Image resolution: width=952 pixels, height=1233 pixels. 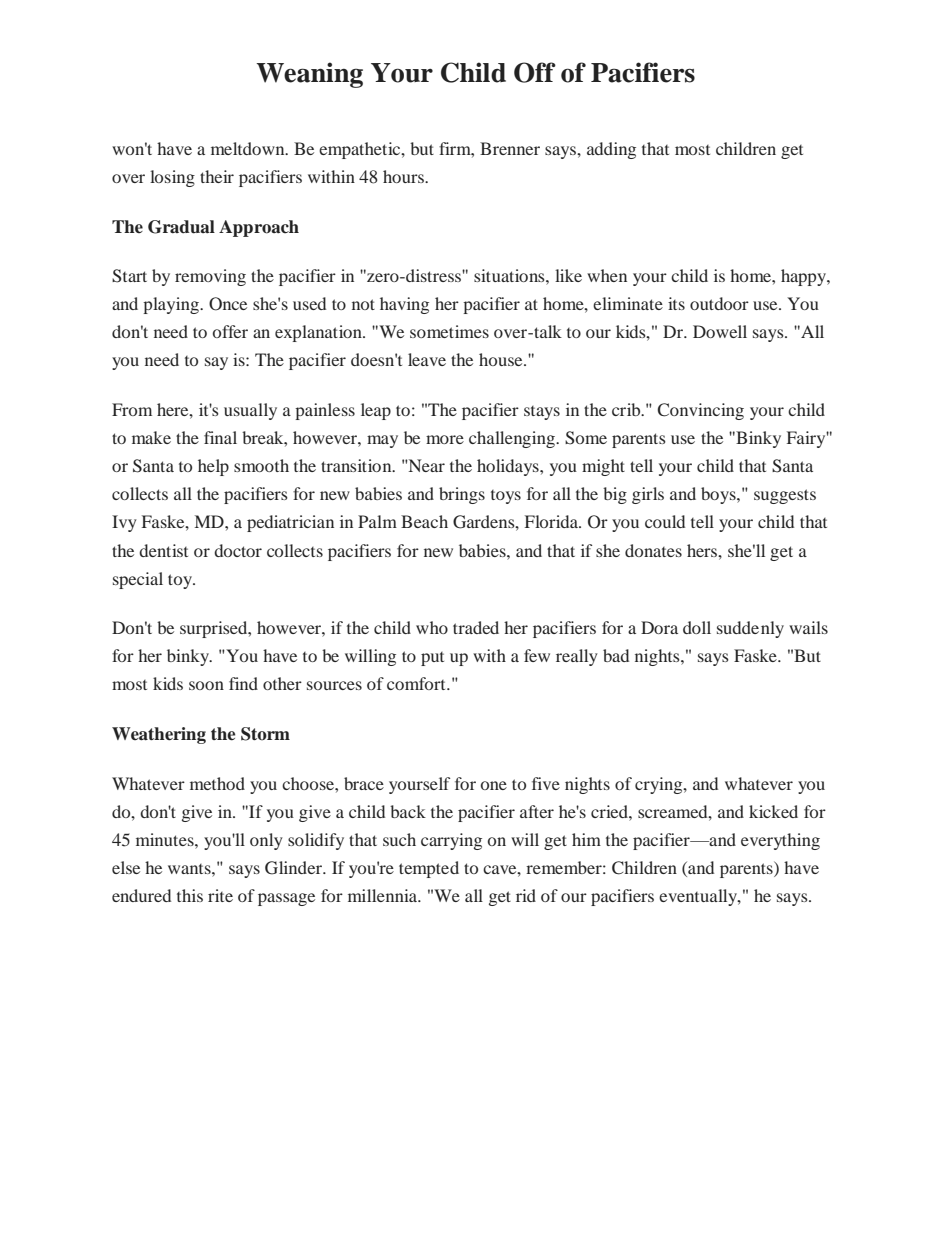 What do you see at coordinates (213, 467) in the screenshot?
I see `help` at bounding box center [213, 467].
